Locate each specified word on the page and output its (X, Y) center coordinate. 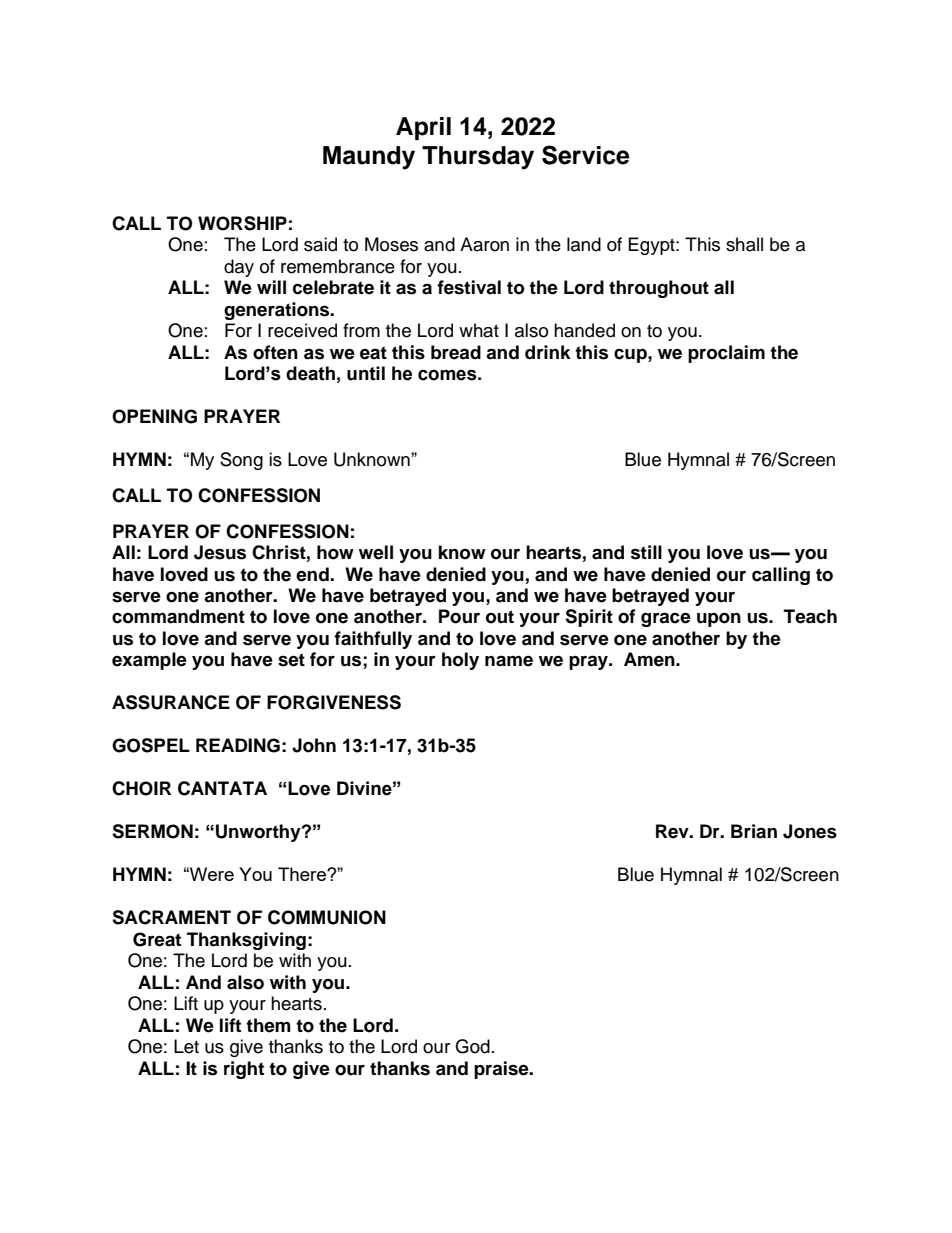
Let (186, 1046)
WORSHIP (242, 223)
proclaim (726, 354)
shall (744, 244)
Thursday (478, 158)
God (472, 1046)
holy (460, 661)
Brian (754, 831)
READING (238, 745)
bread (456, 352)
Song (241, 461)
